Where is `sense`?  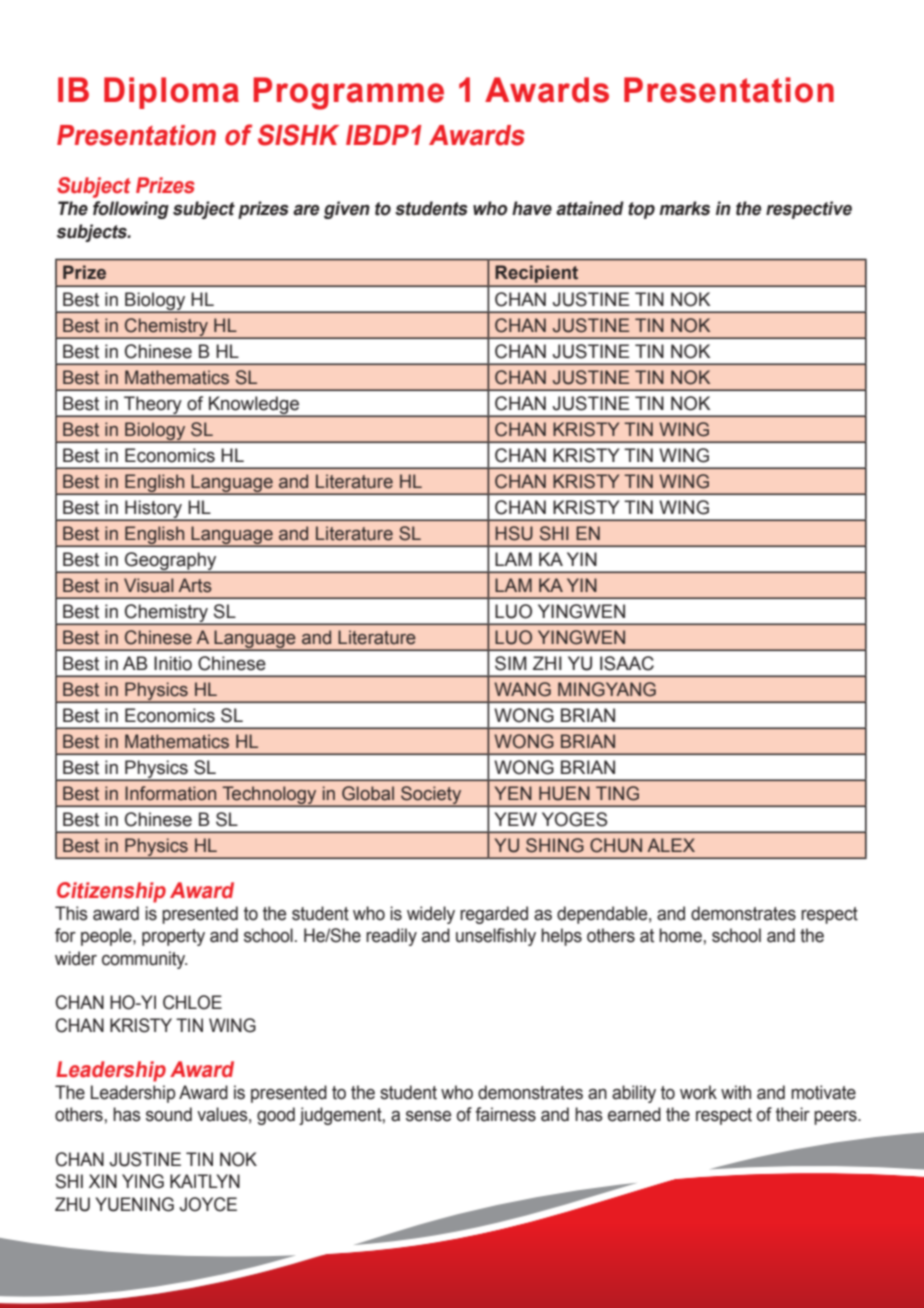 sense is located at coordinates (428, 1116).
